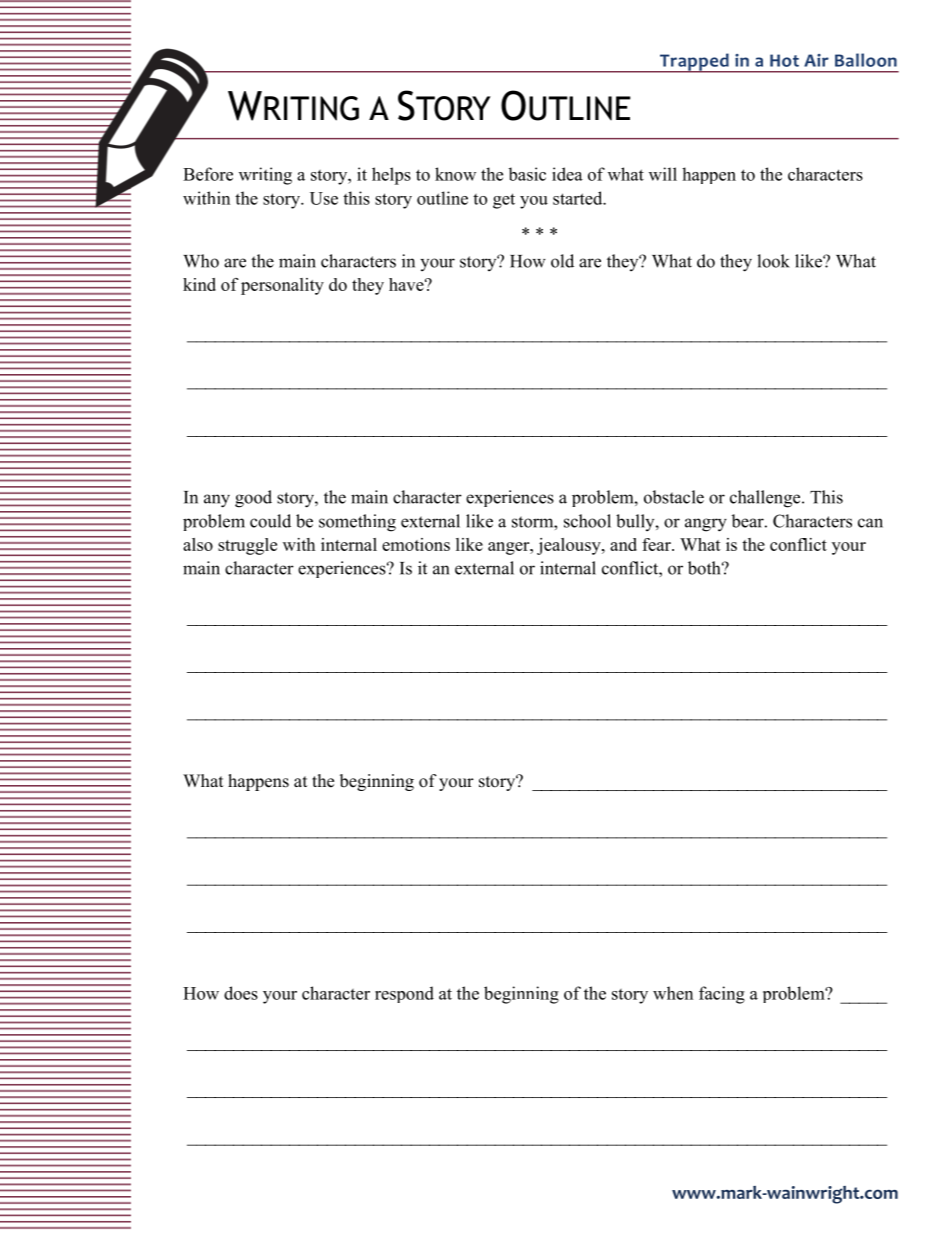 The image size is (952, 1233). Describe the element at coordinates (722, 995) in the page. I see `facing` at that location.
